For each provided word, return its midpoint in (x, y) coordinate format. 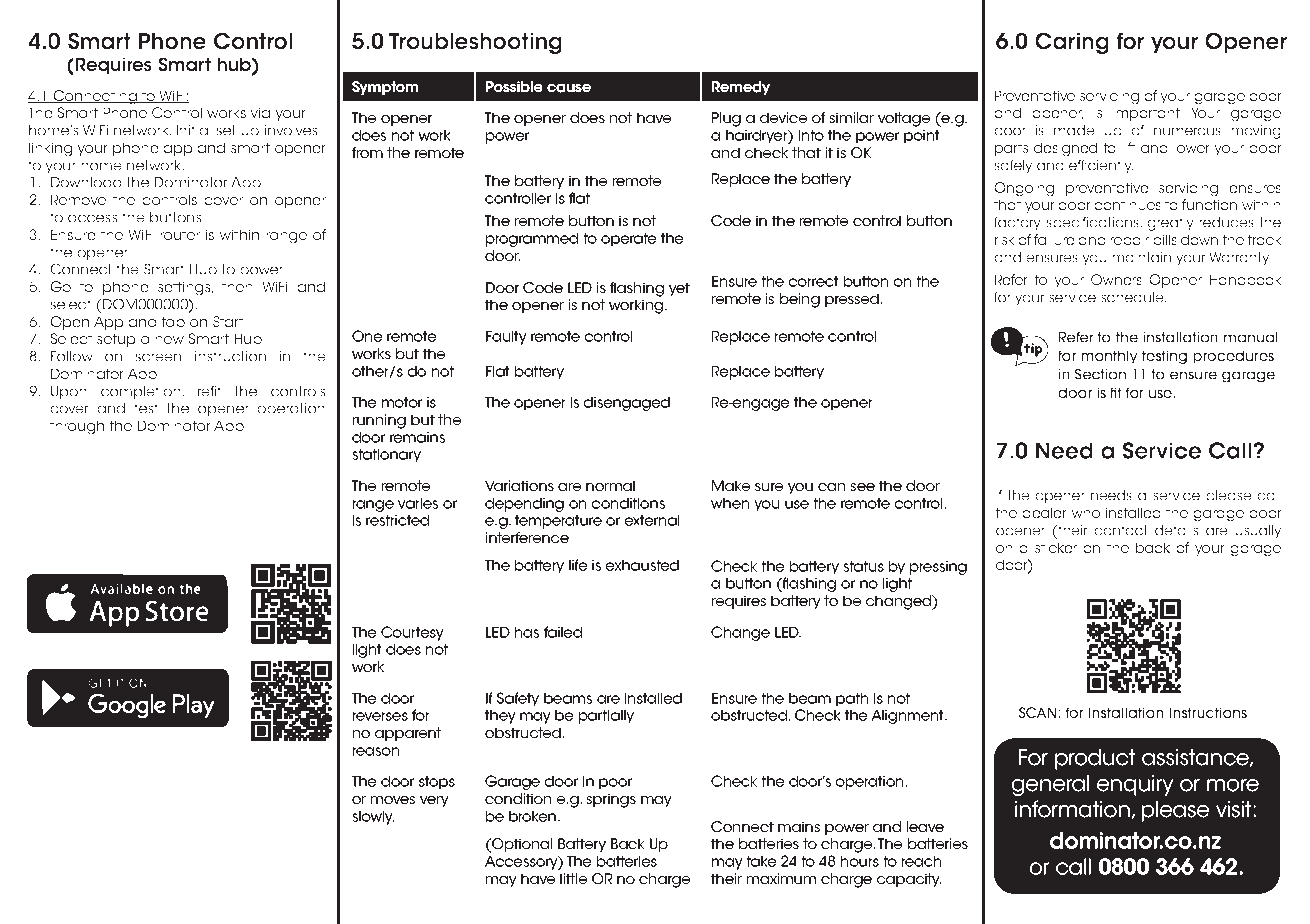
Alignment (908, 717)
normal (610, 485)
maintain (1141, 257)
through (77, 427)
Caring (1072, 43)
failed (563, 632)
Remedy (741, 88)
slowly (373, 818)
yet (679, 289)
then (237, 286)
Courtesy (412, 633)
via (260, 112)
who (1085, 512)
